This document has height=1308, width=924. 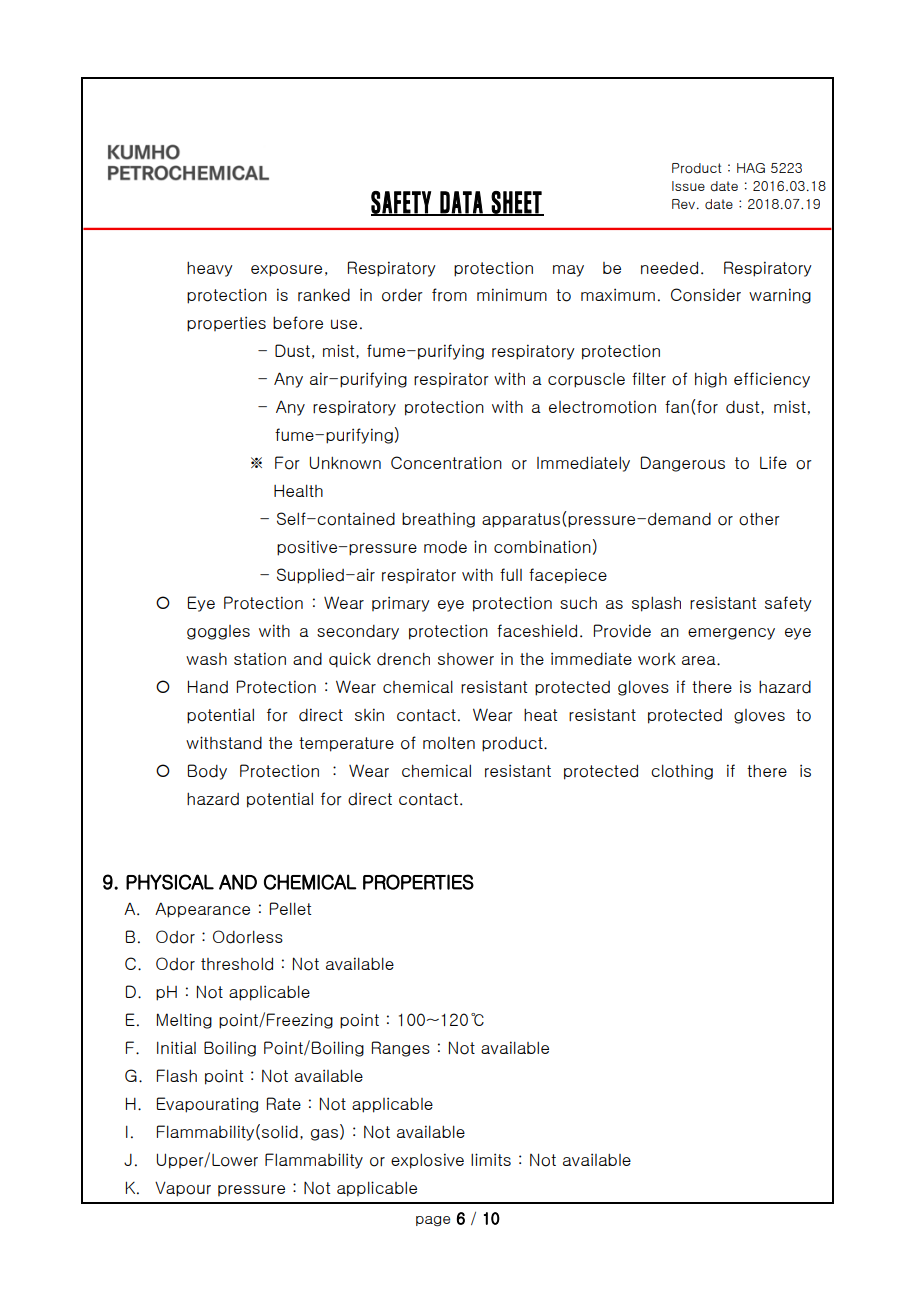 I want to click on Health, so click(x=298, y=490).
